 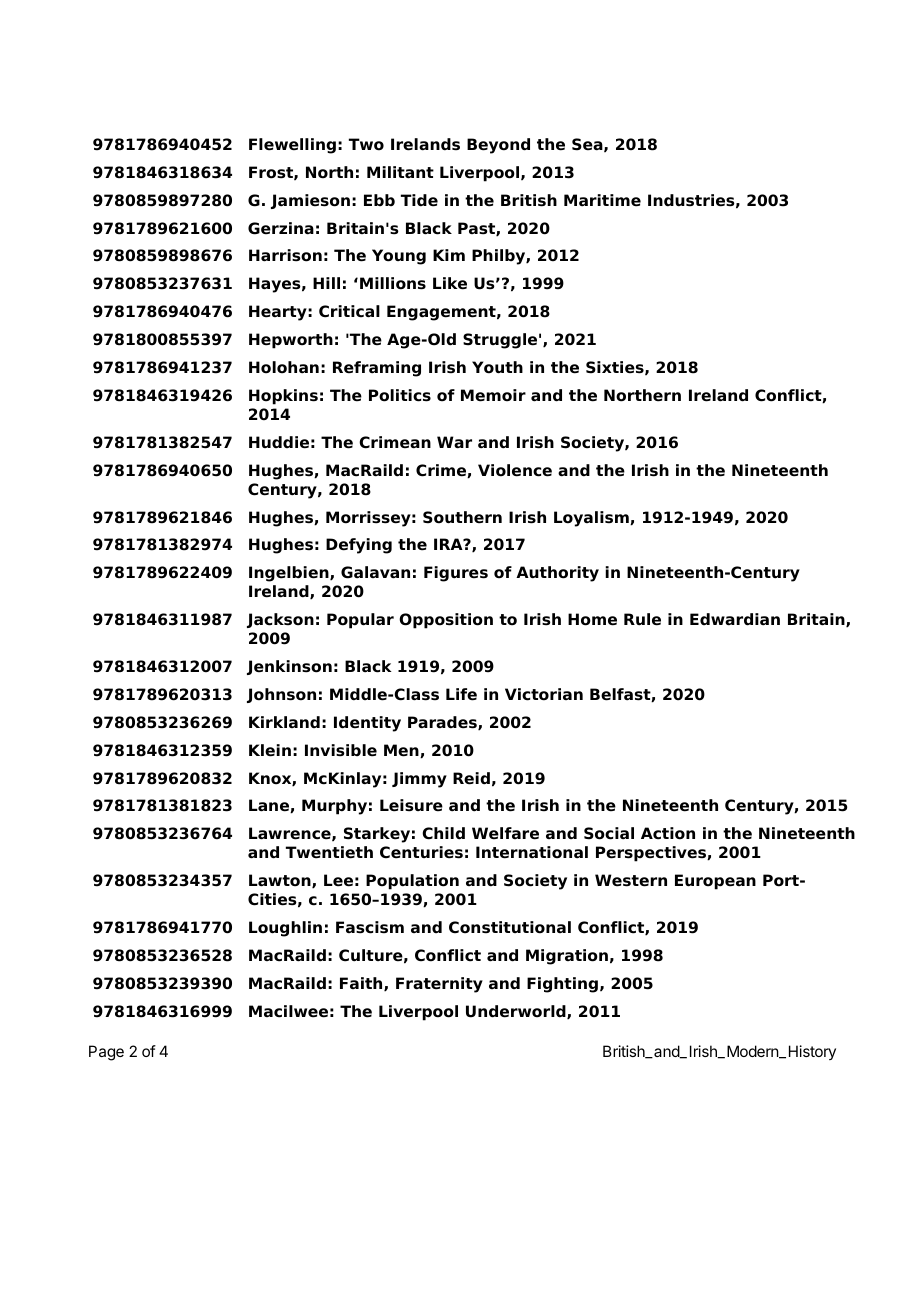 What do you see at coordinates (280, 620) in the document?
I see `Jackson` at bounding box center [280, 620].
